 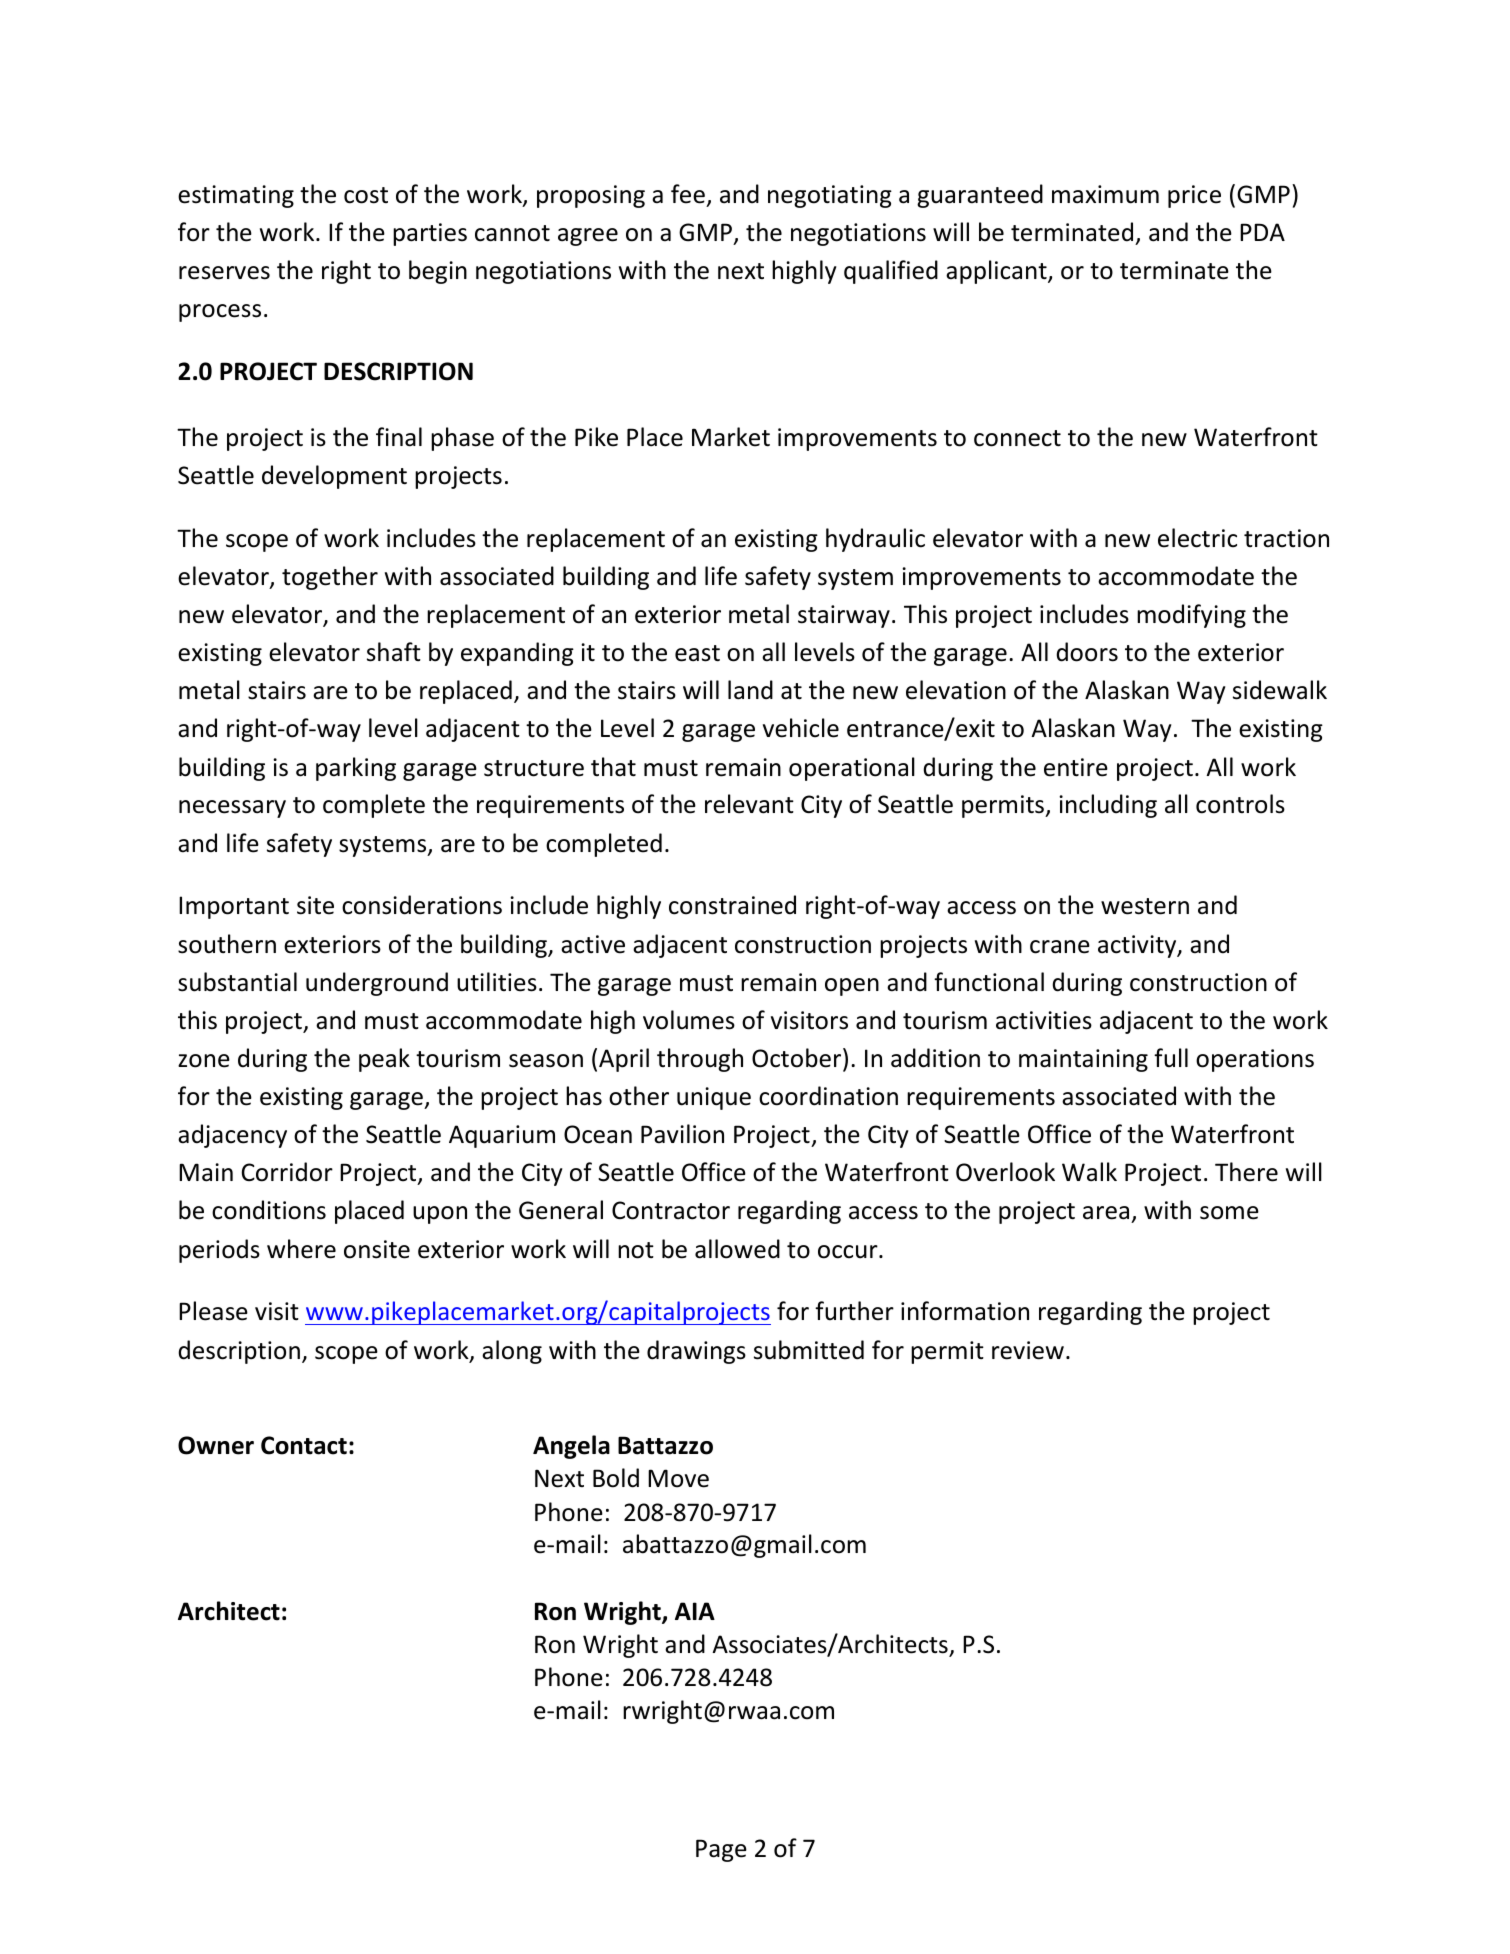 What do you see at coordinates (1191, 616) in the screenshot?
I see `modifying` at bounding box center [1191, 616].
